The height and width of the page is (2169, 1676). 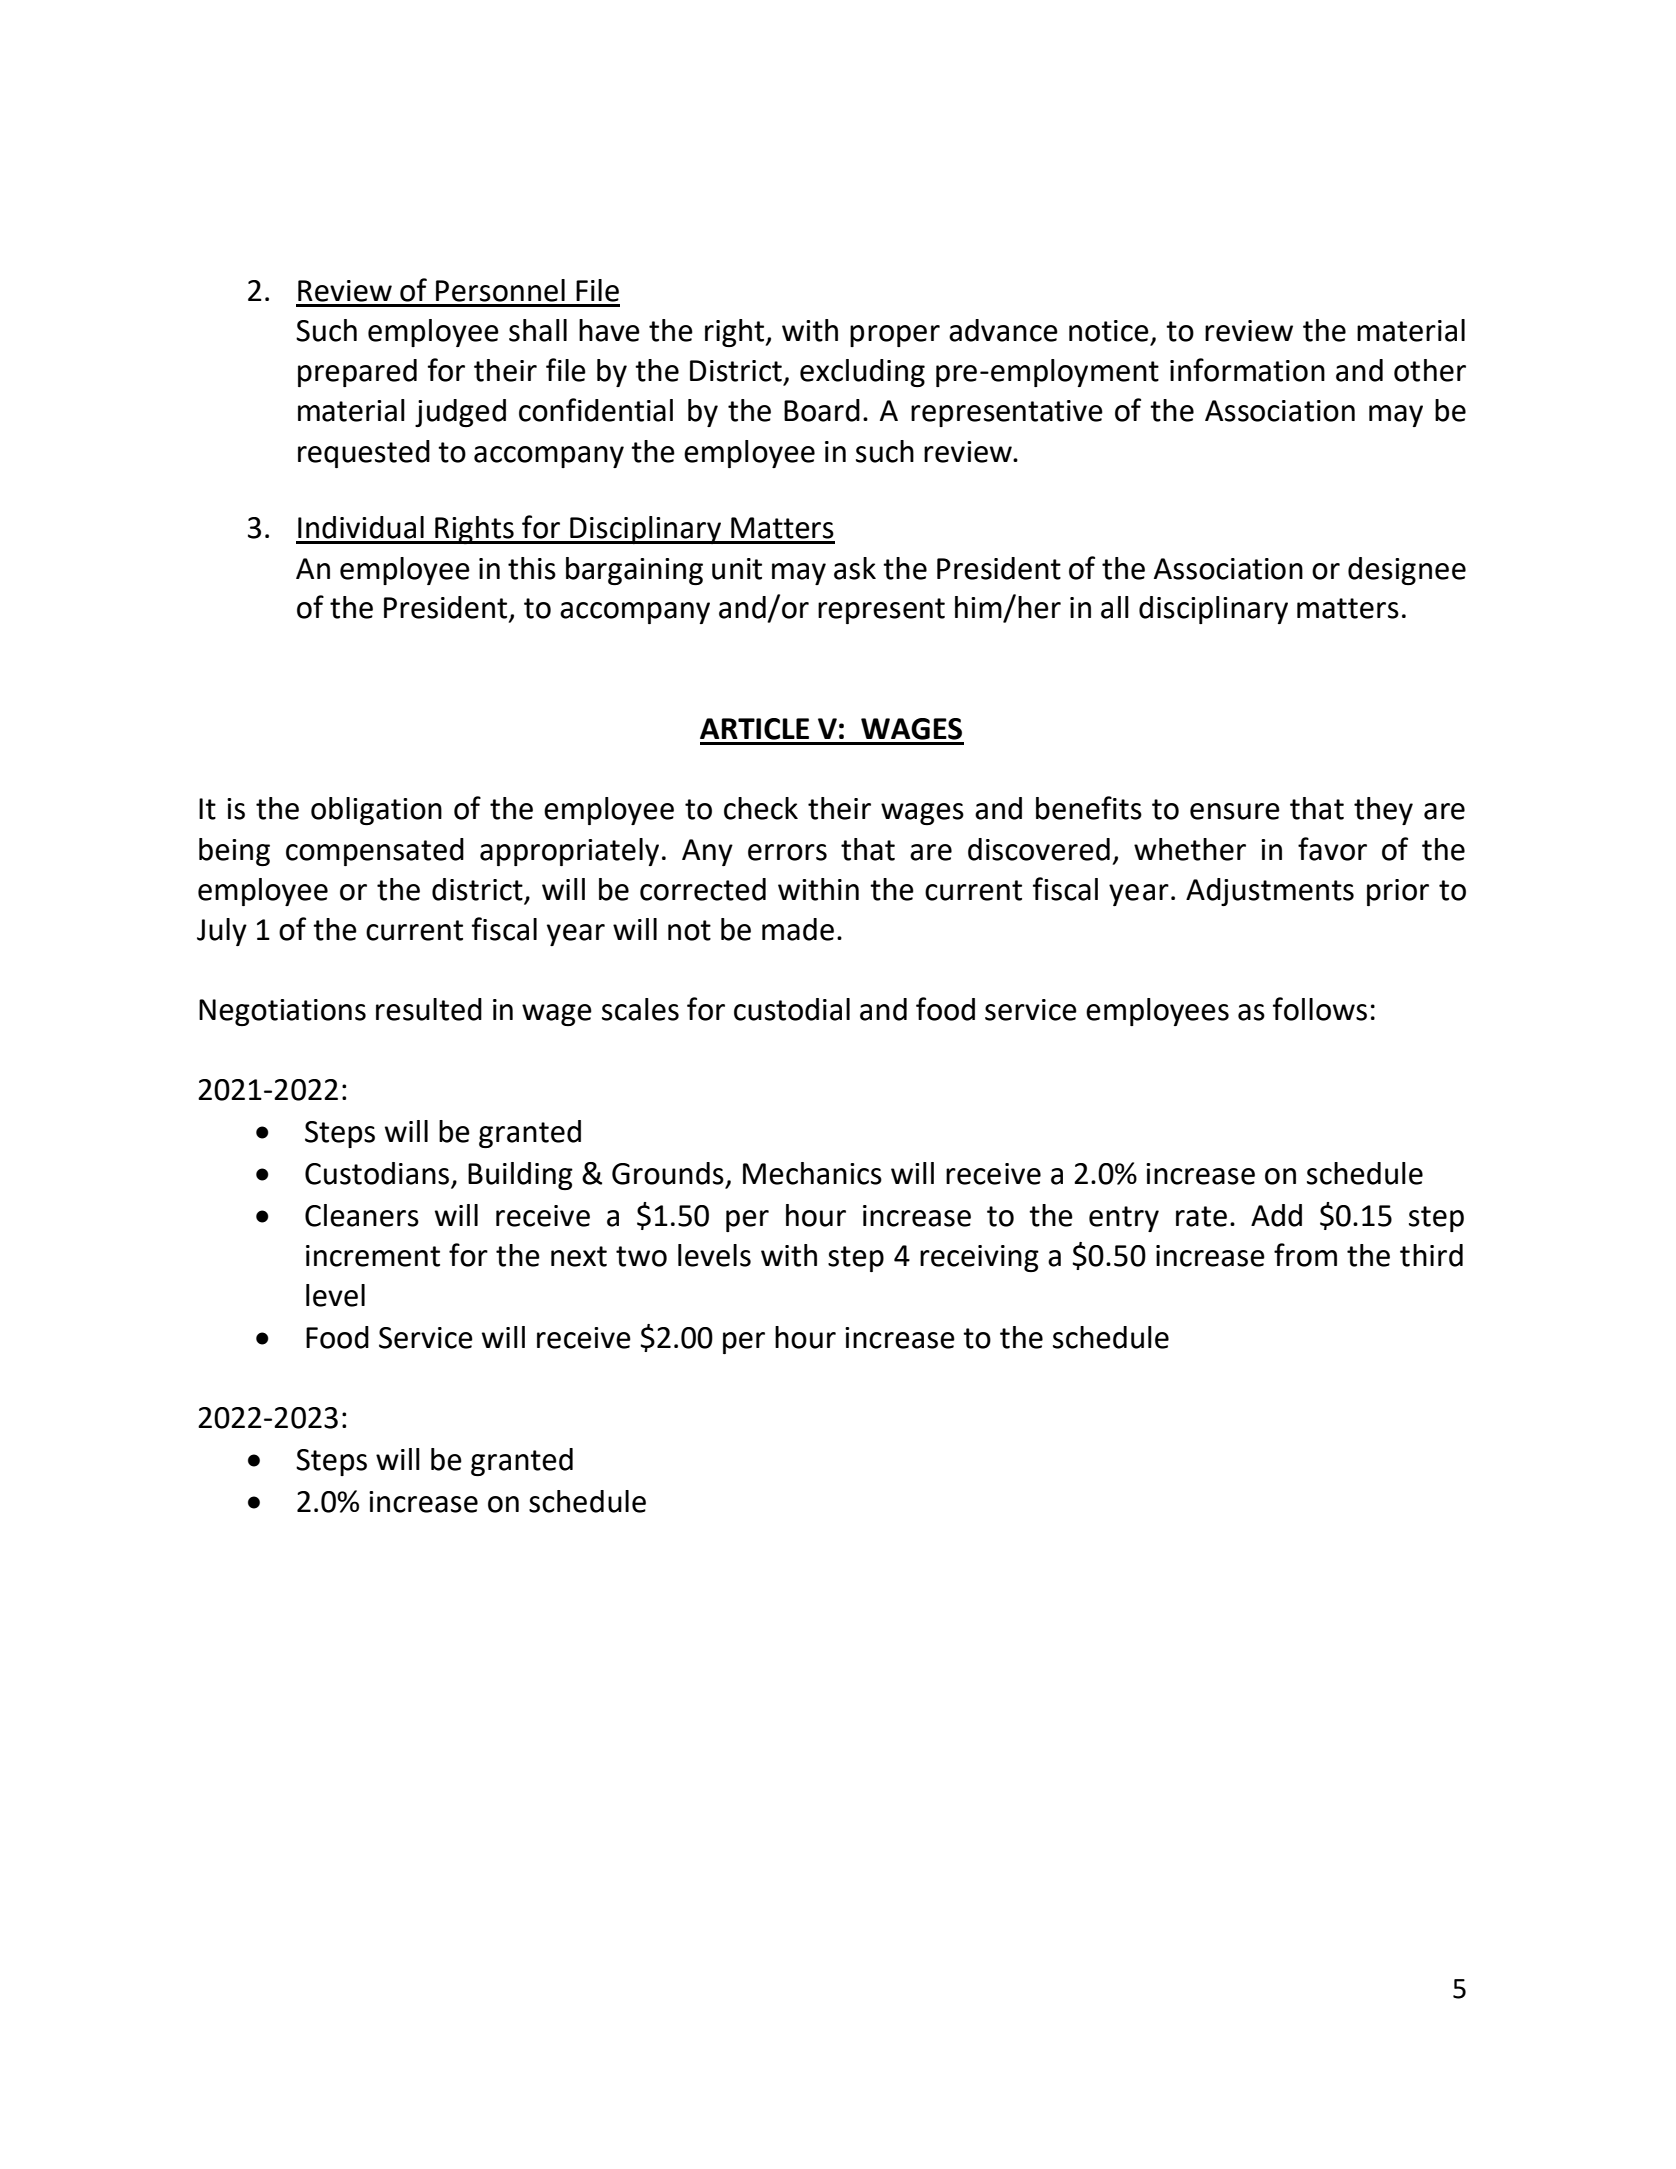 What do you see at coordinates (362, 1215) in the page?
I see `Cleaners` at bounding box center [362, 1215].
